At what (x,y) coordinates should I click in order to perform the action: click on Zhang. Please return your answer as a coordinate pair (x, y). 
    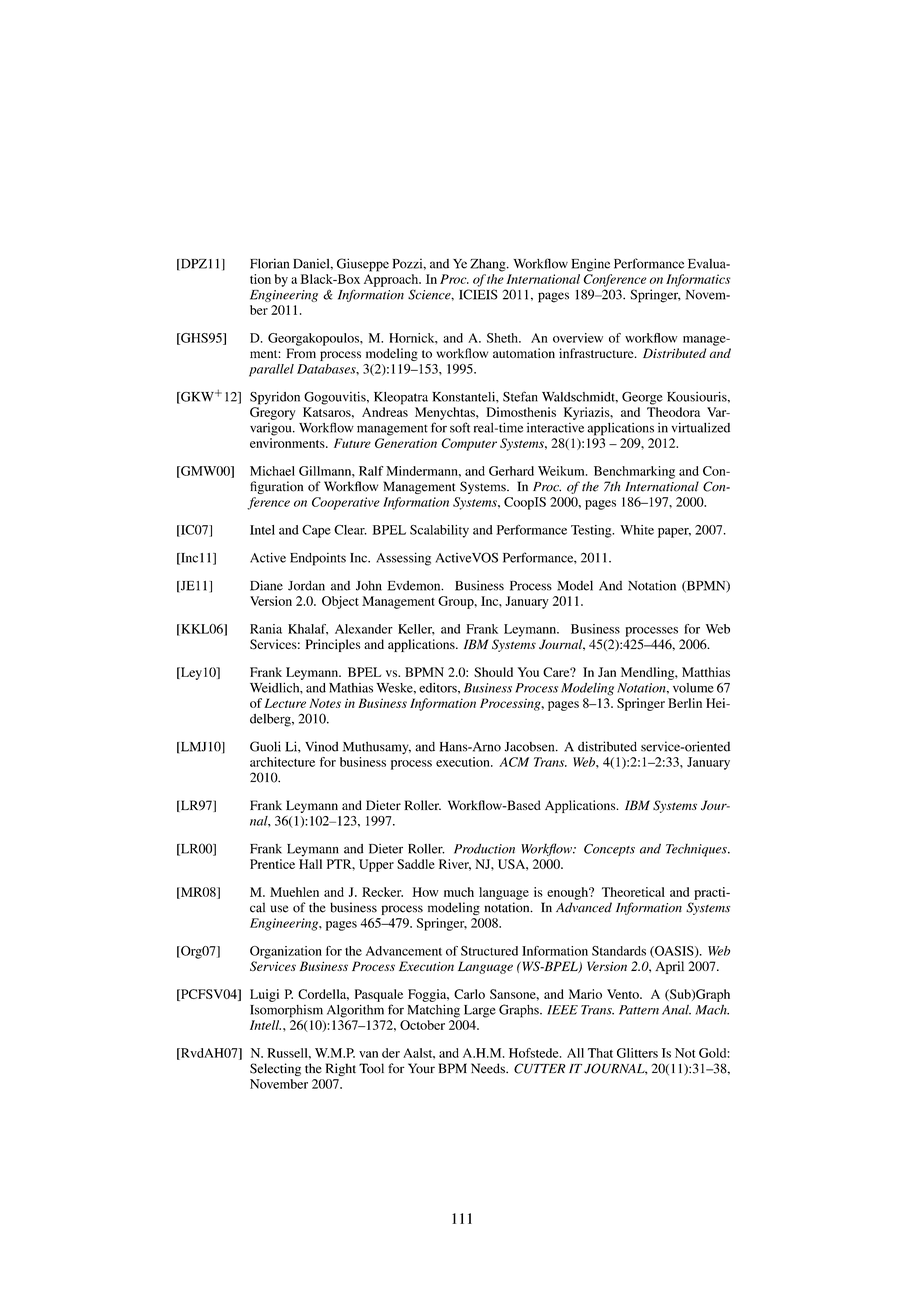
    Looking at the image, I should click on (489, 265).
